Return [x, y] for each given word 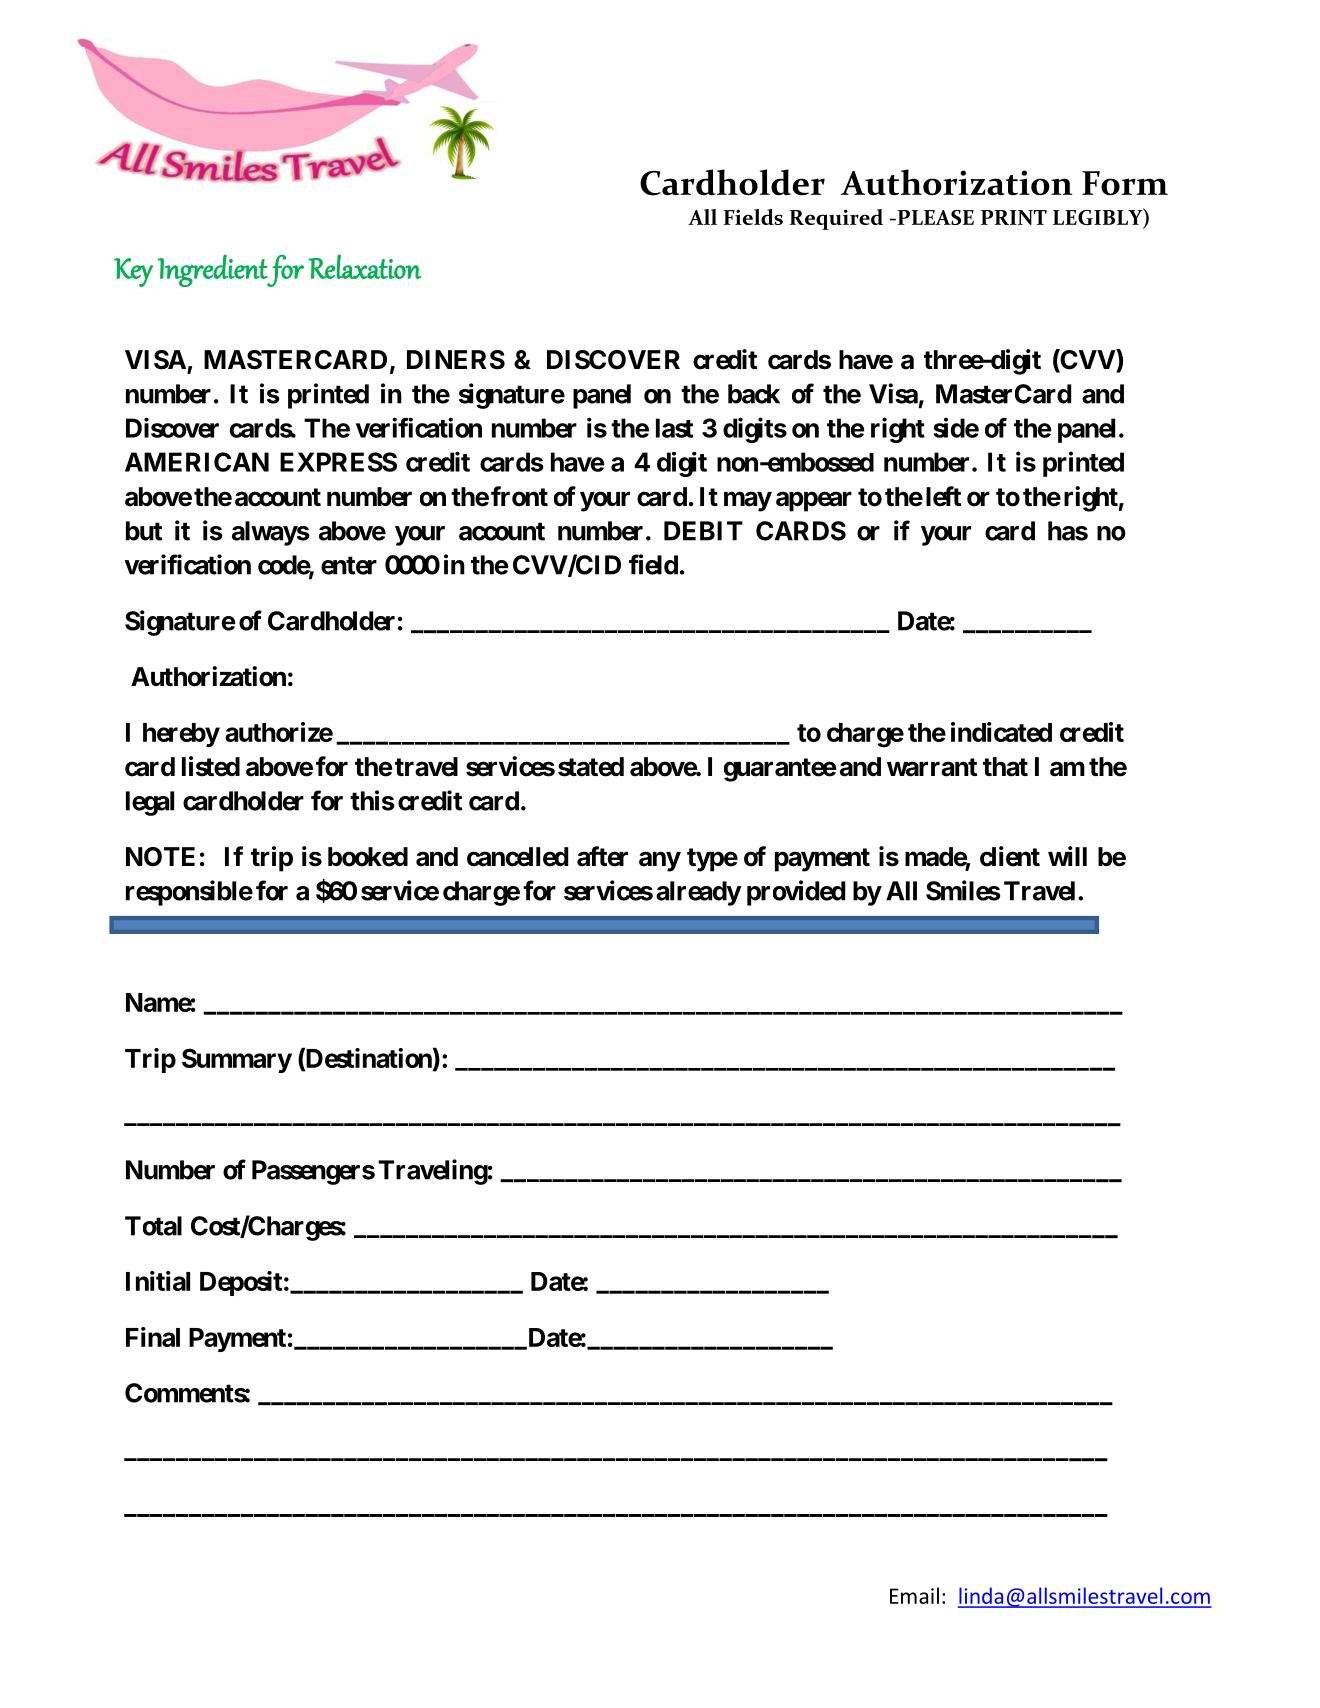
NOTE [160, 857]
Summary [237, 1060]
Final [153, 1337]
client [1010, 856]
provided [796, 893]
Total [153, 1226]
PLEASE [934, 217]
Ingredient [213, 271]
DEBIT [703, 531]
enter [349, 565]
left [943, 496]
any [660, 861]
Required [836, 219]
